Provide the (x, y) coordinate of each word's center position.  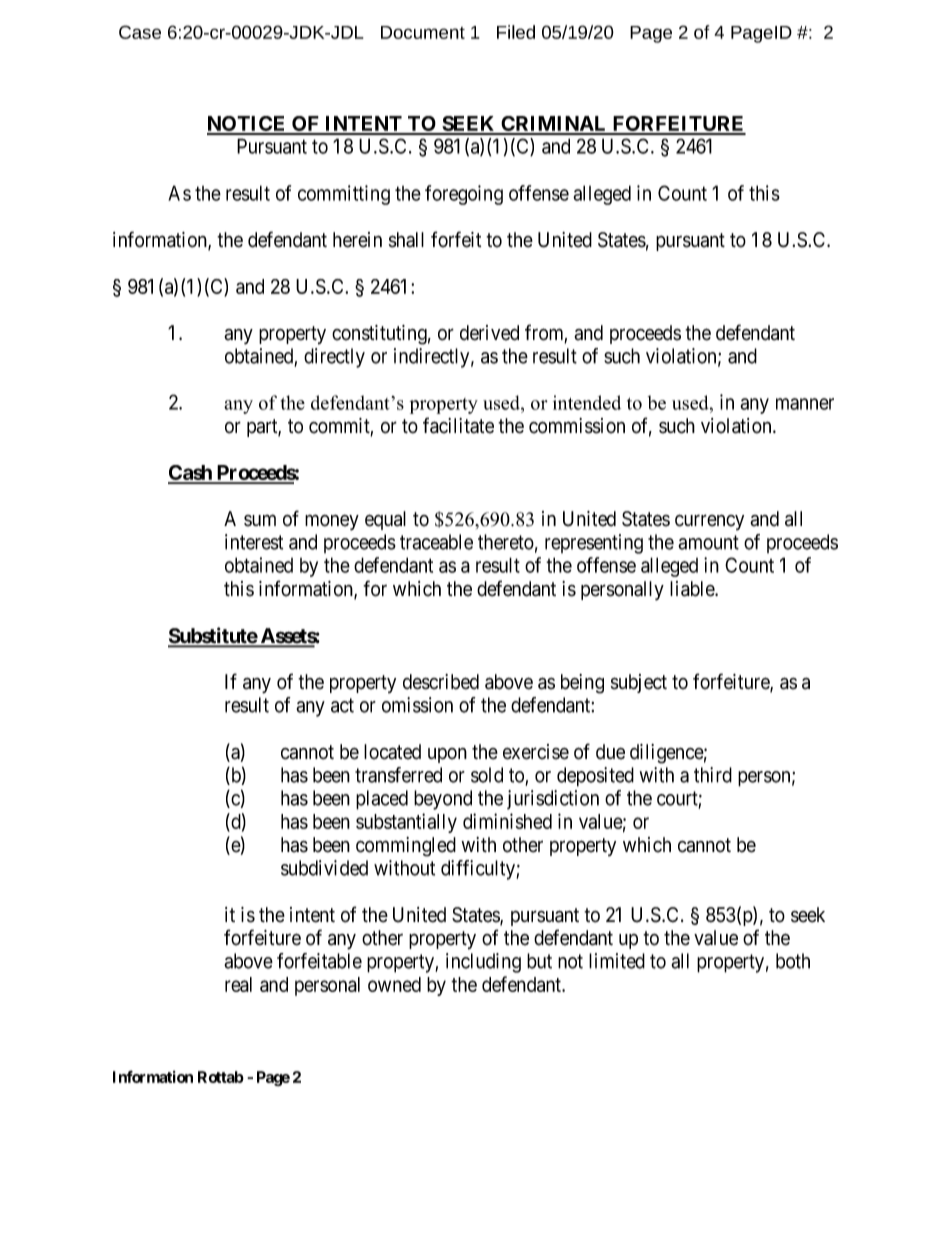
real (238, 984)
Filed (516, 32)
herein (357, 240)
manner (805, 404)
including (483, 963)
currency (709, 522)
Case (140, 32)
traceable (436, 542)
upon (447, 755)
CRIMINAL (554, 125)
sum (260, 520)
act (342, 705)
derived (489, 333)
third (713, 775)
